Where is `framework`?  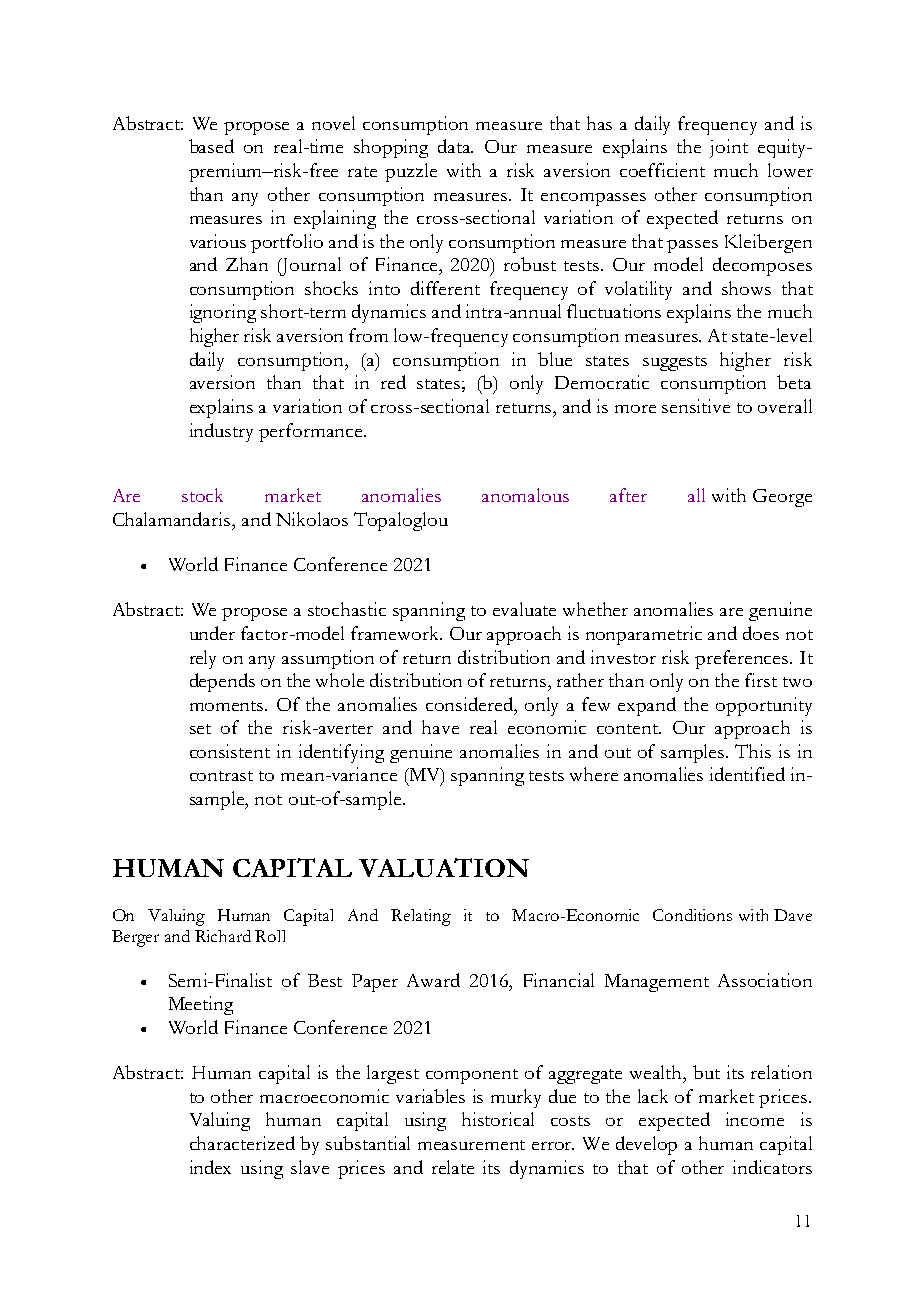
framework is located at coordinates (396, 633).
